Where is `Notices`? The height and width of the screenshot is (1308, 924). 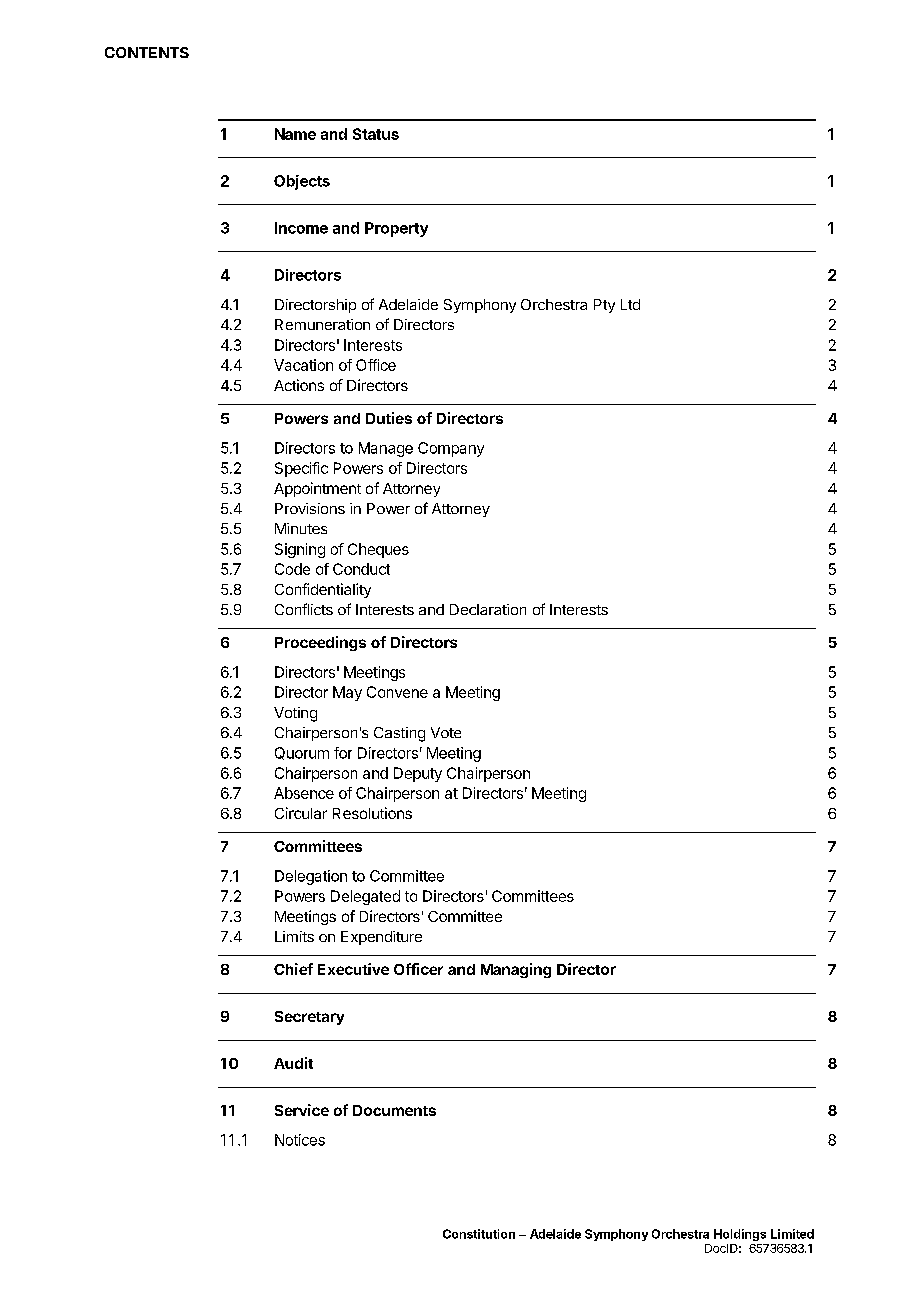
Notices is located at coordinates (300, 1140).
